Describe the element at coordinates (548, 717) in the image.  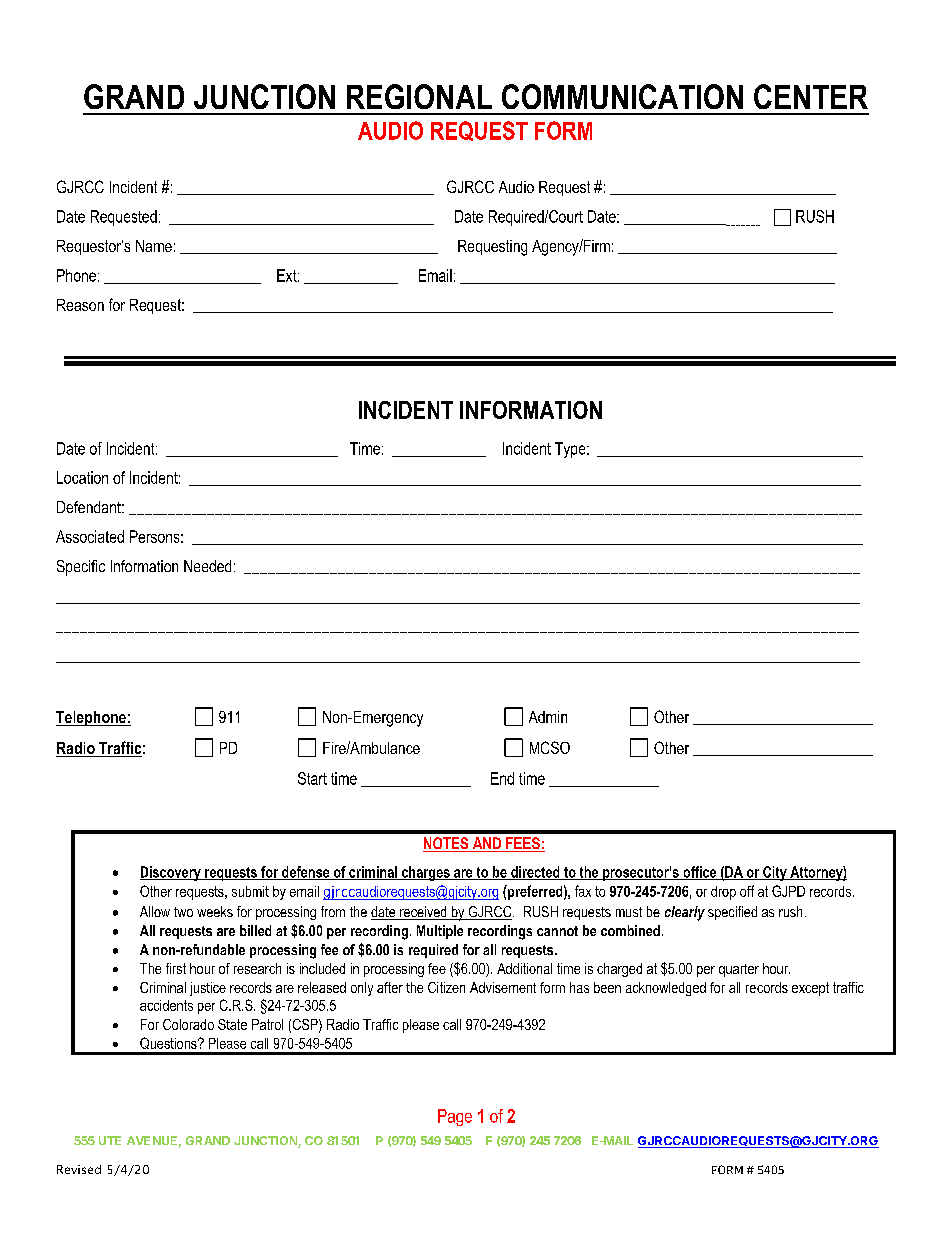
I see `Admin` at that location.
